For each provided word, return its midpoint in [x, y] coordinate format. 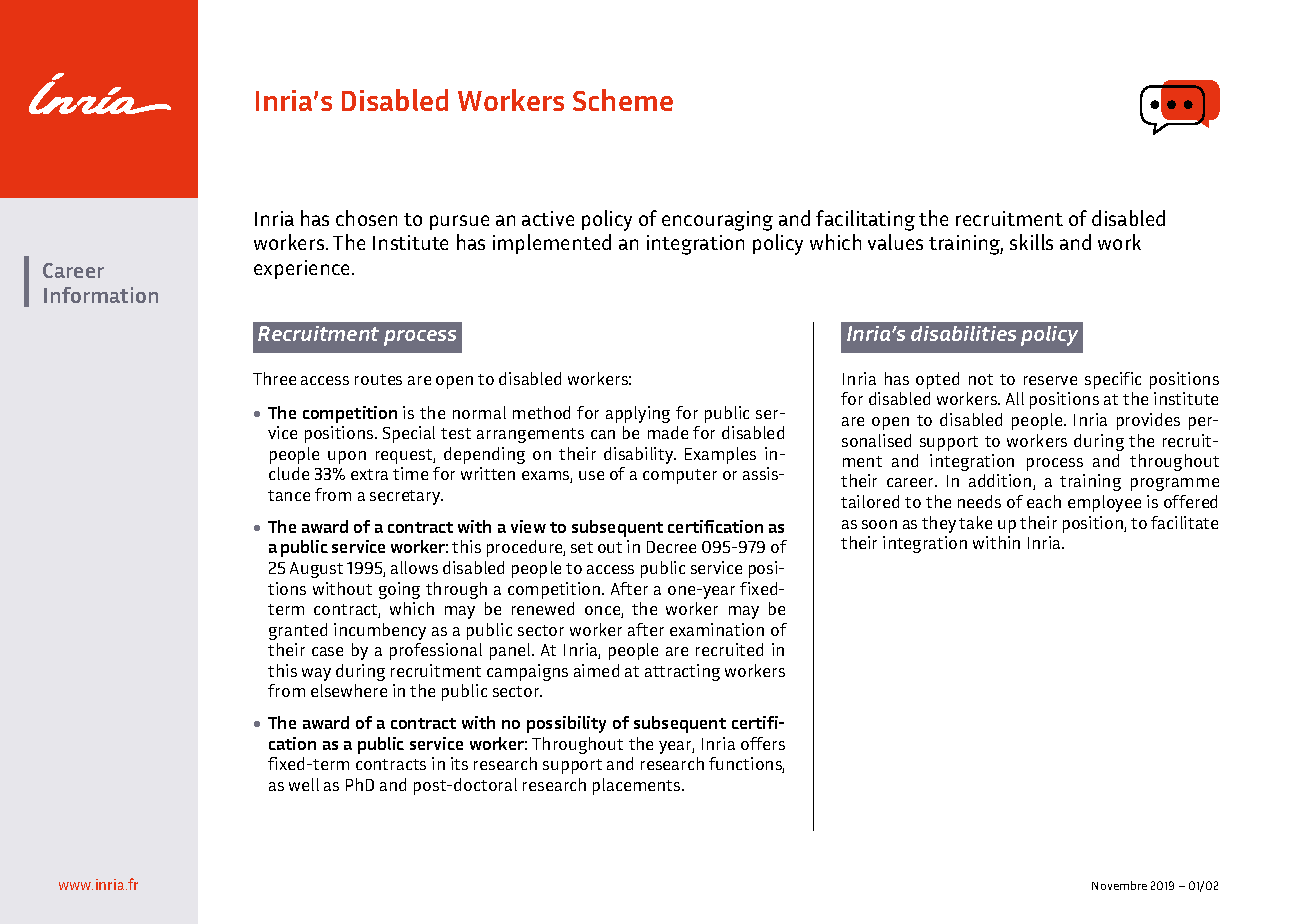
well [304, 784]
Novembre [1119, 885]
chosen [366, 218]
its [459, 763]
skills [1031, 242]
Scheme [623, 100]
